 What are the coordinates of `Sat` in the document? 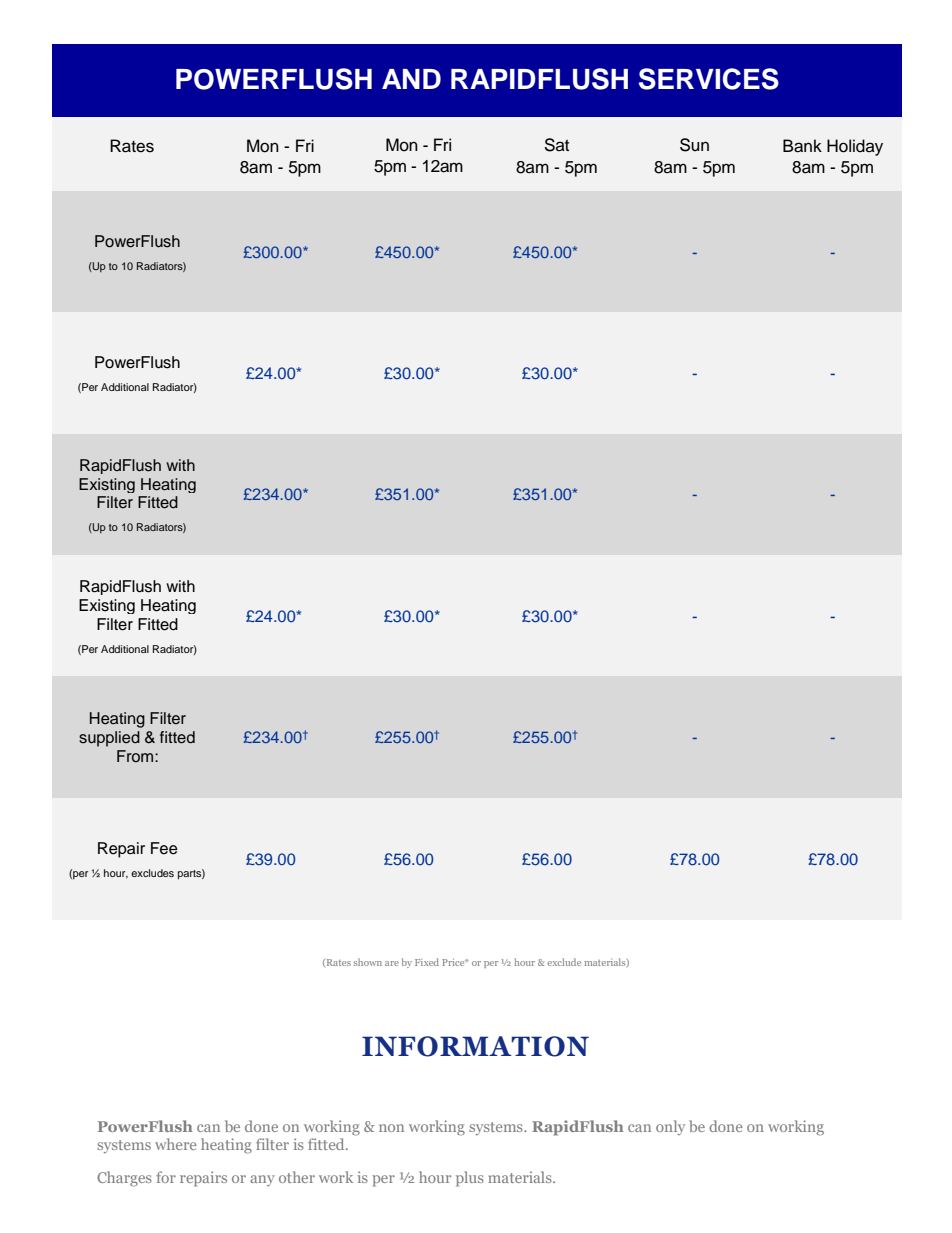 It's located at (557, 145).
